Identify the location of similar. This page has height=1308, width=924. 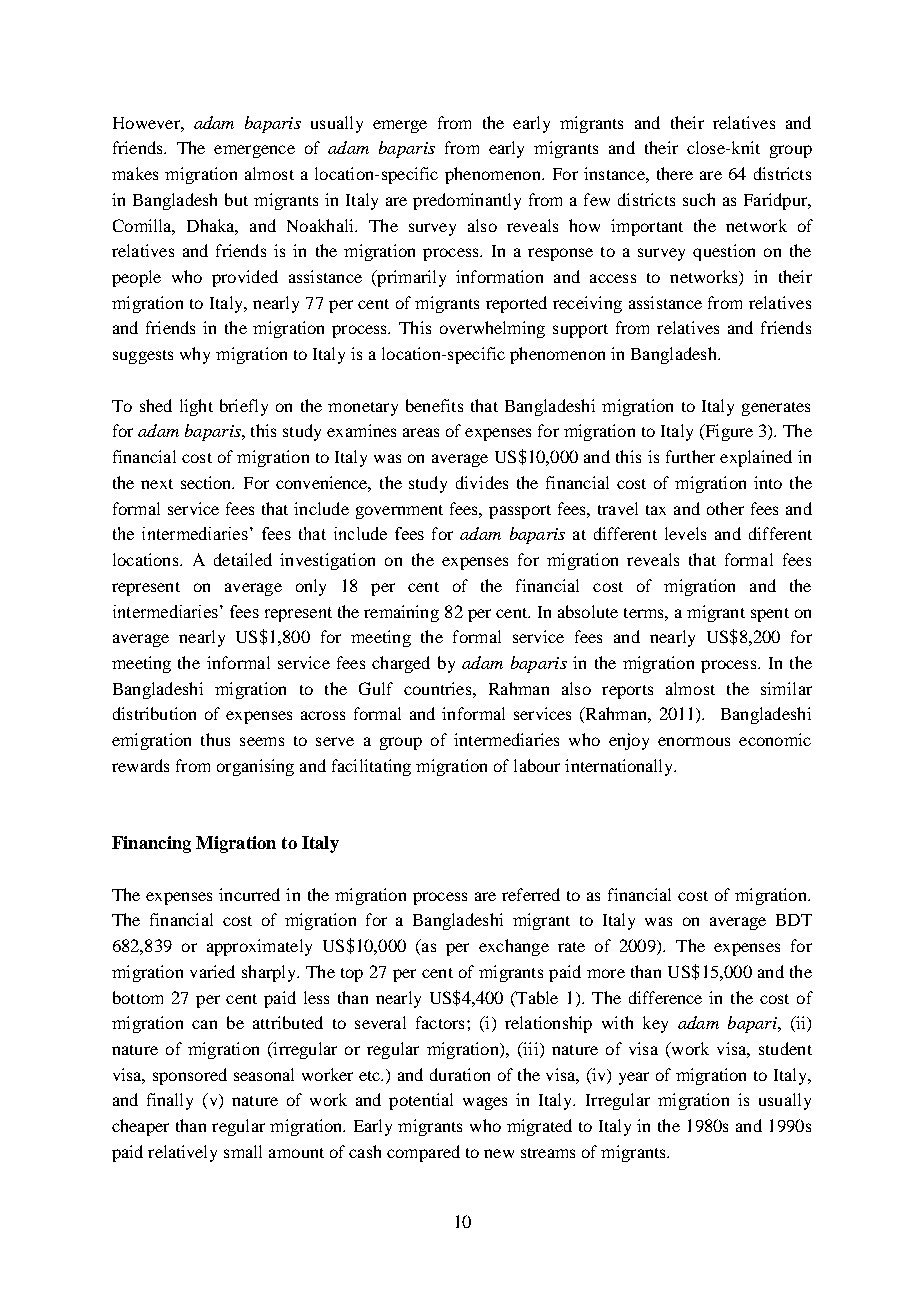
(786, 688).
